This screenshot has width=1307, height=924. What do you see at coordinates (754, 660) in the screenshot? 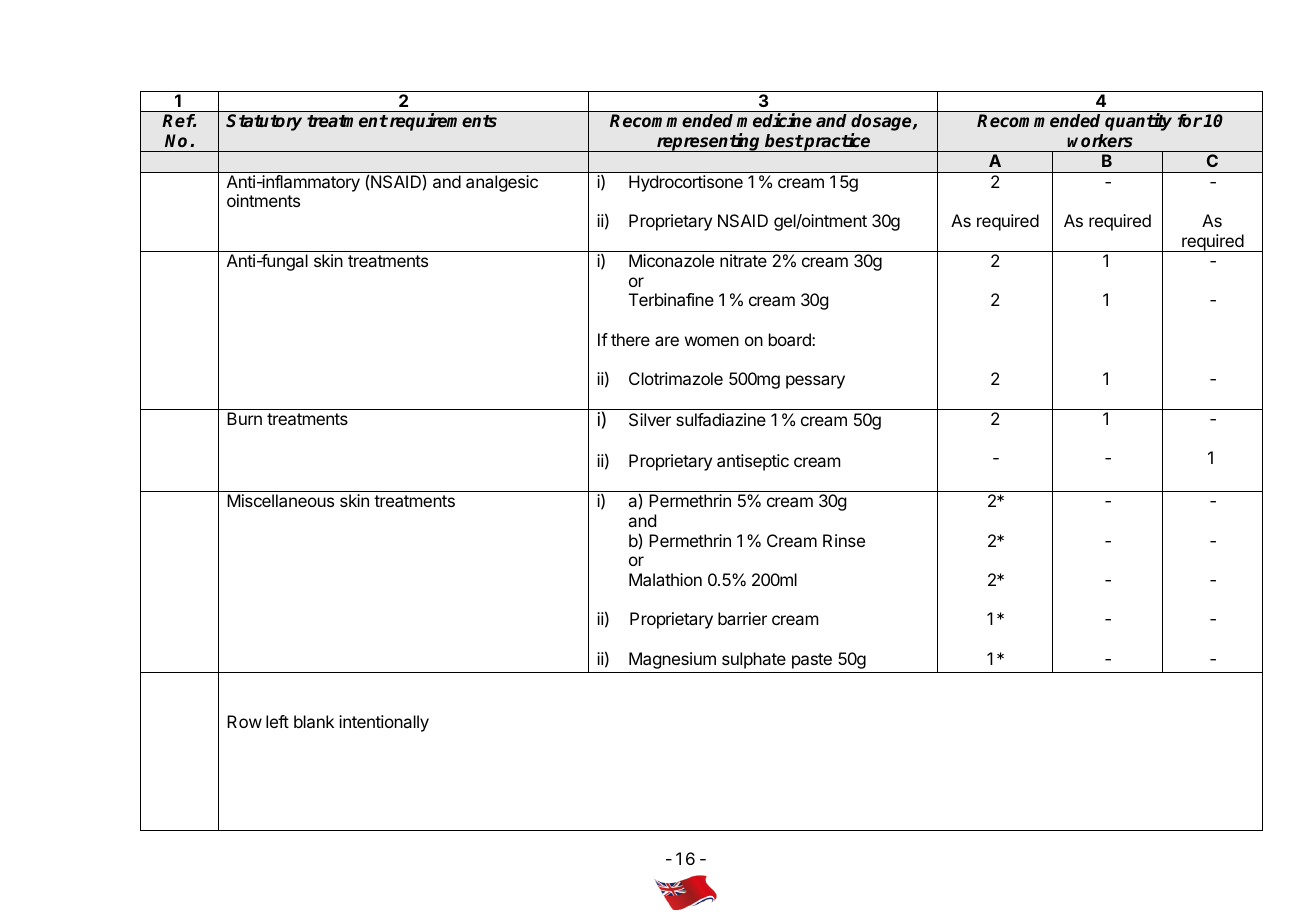
I see `sulphate` at bounding box center [754, 660].
